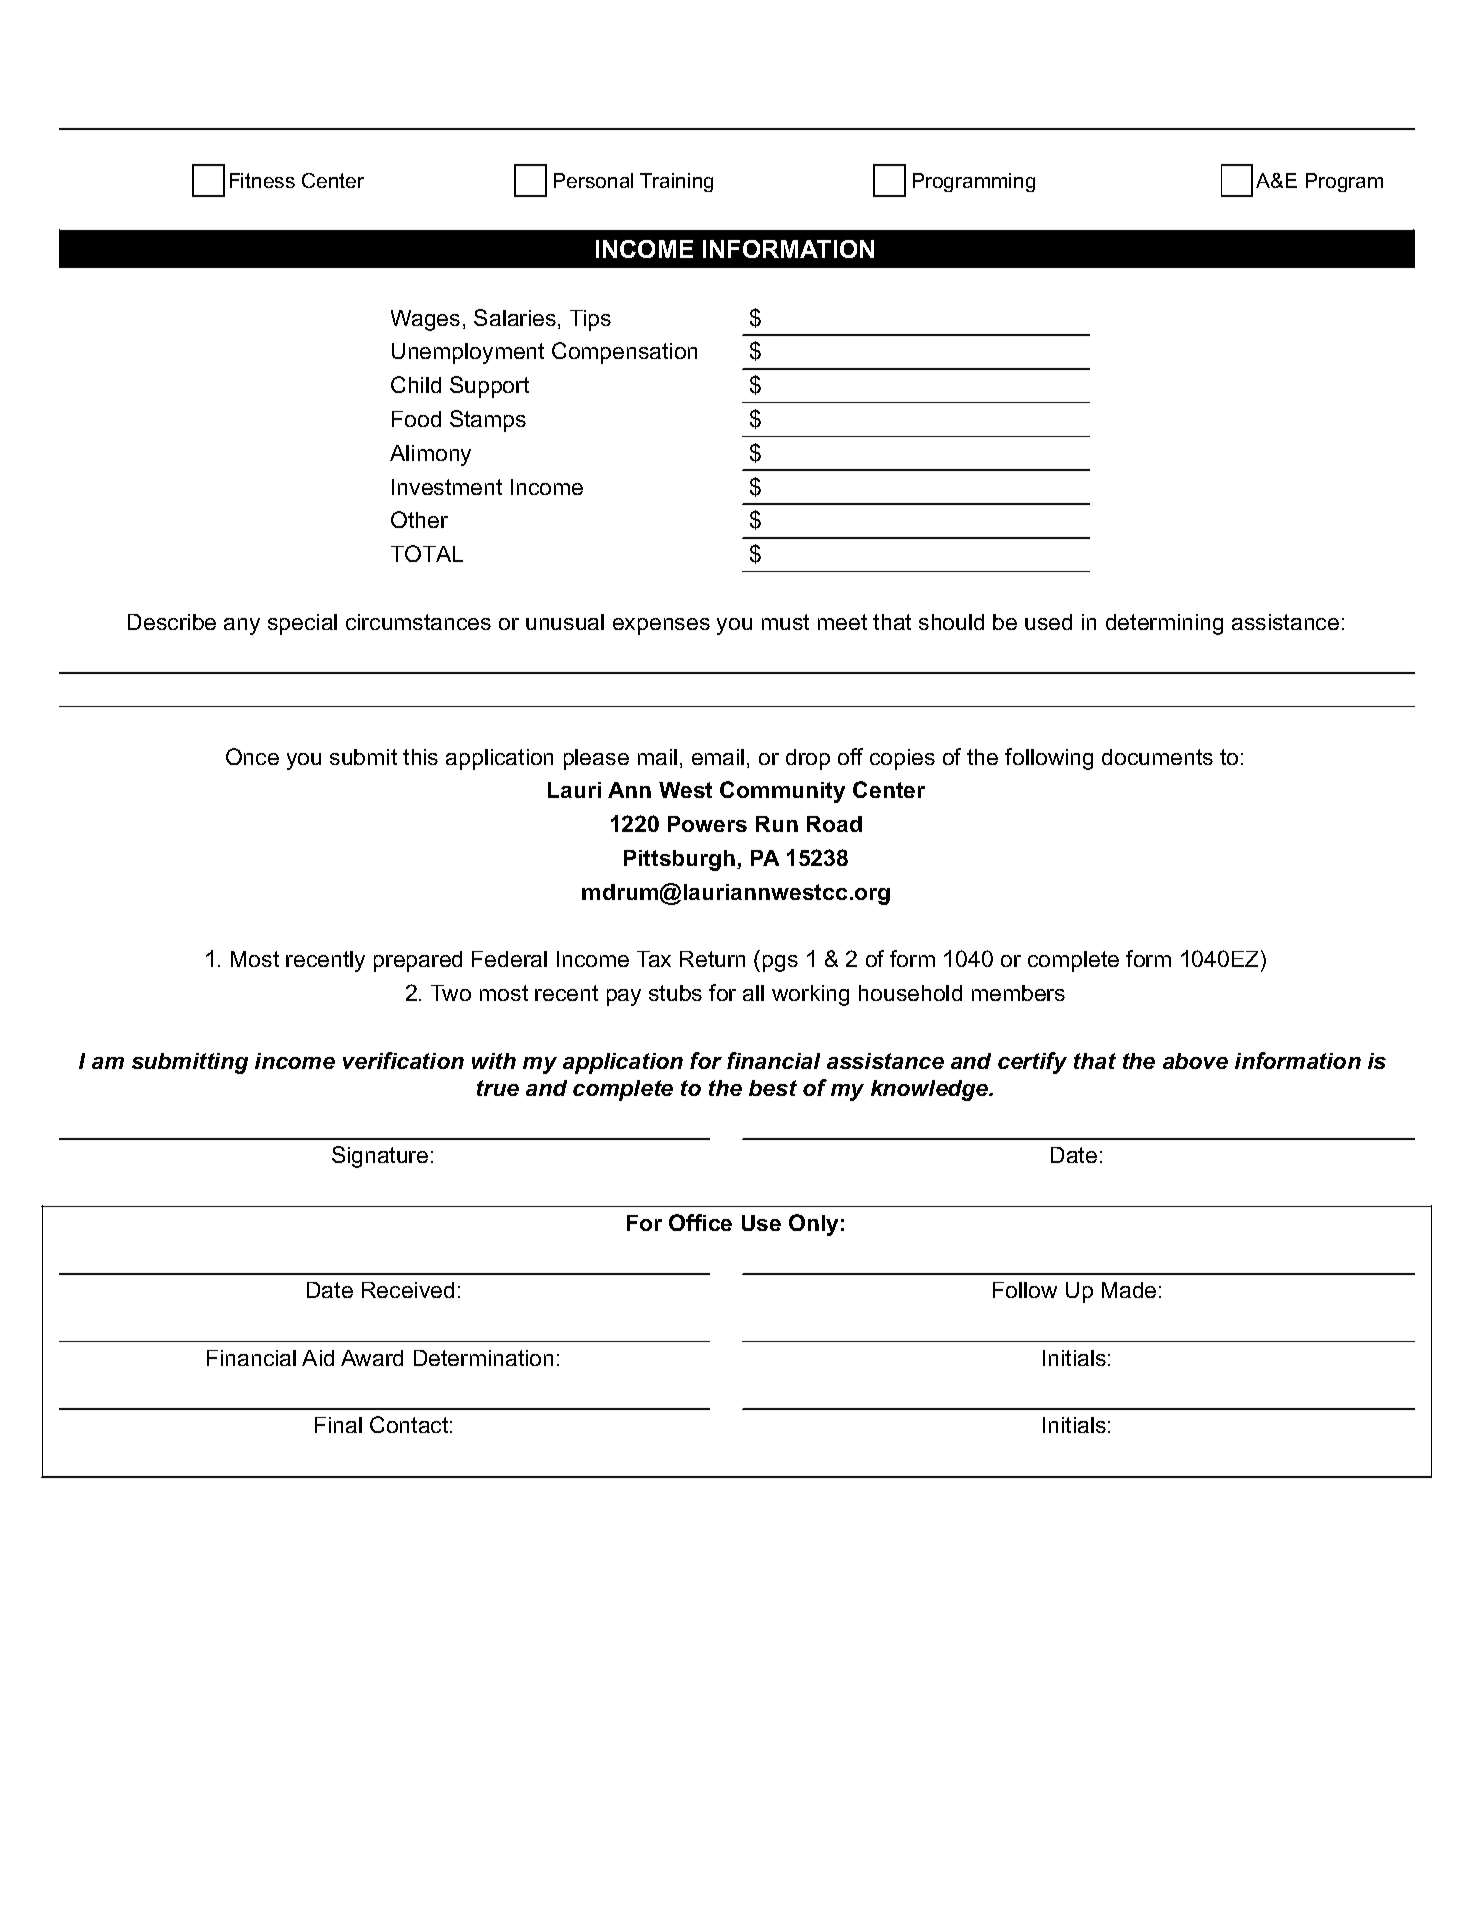  What do you see at coordinates (676, 182) in the page?
I see `Training` at bounding box center [676, 182].
